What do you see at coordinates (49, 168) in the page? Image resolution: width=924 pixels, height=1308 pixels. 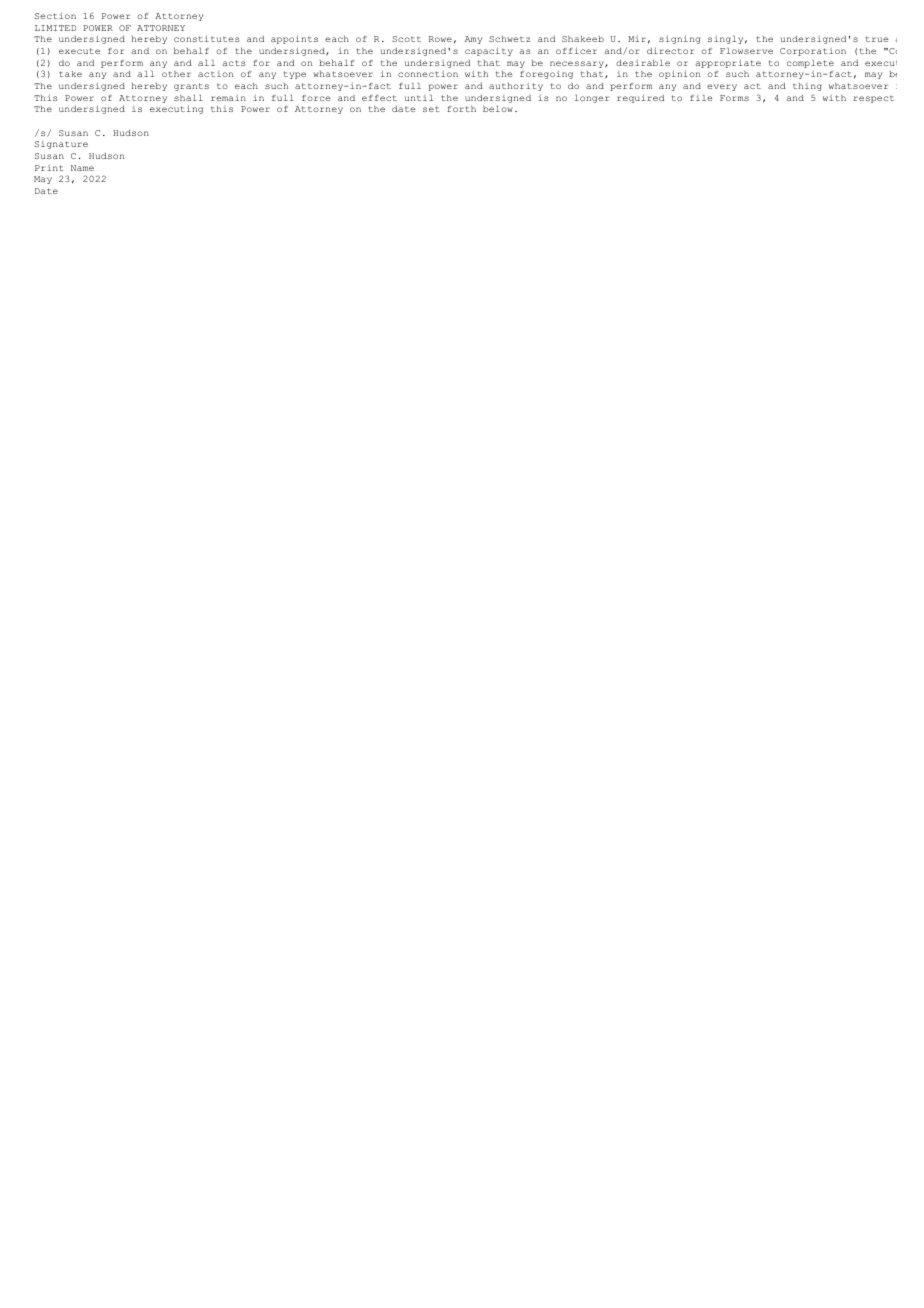 I see `Print` at bounding box center [49, 168].
